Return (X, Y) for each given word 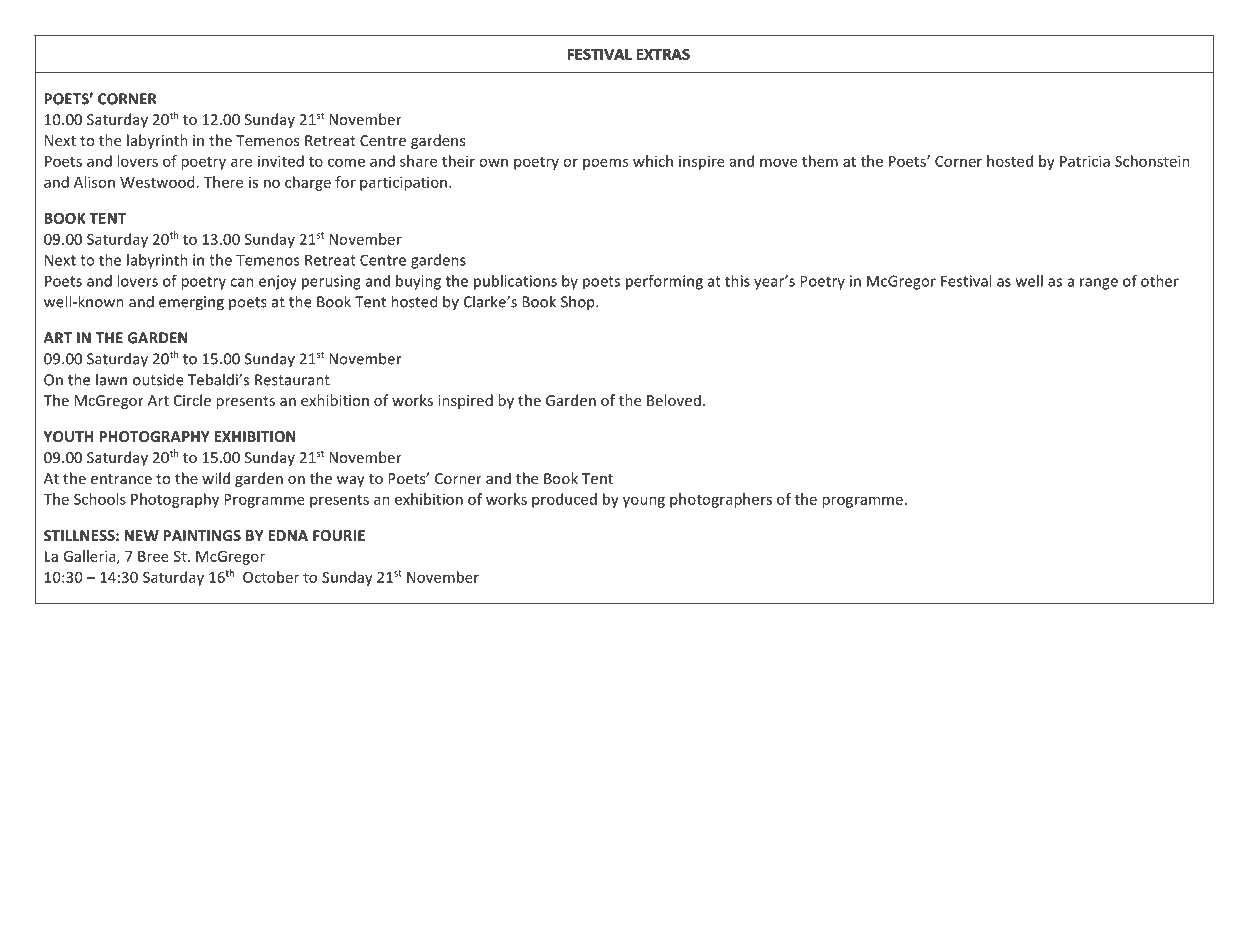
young (644, 502)
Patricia (1085, 161)
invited (281, 161)
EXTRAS (663, 54)
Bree (153, 556)
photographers (721, 500)
